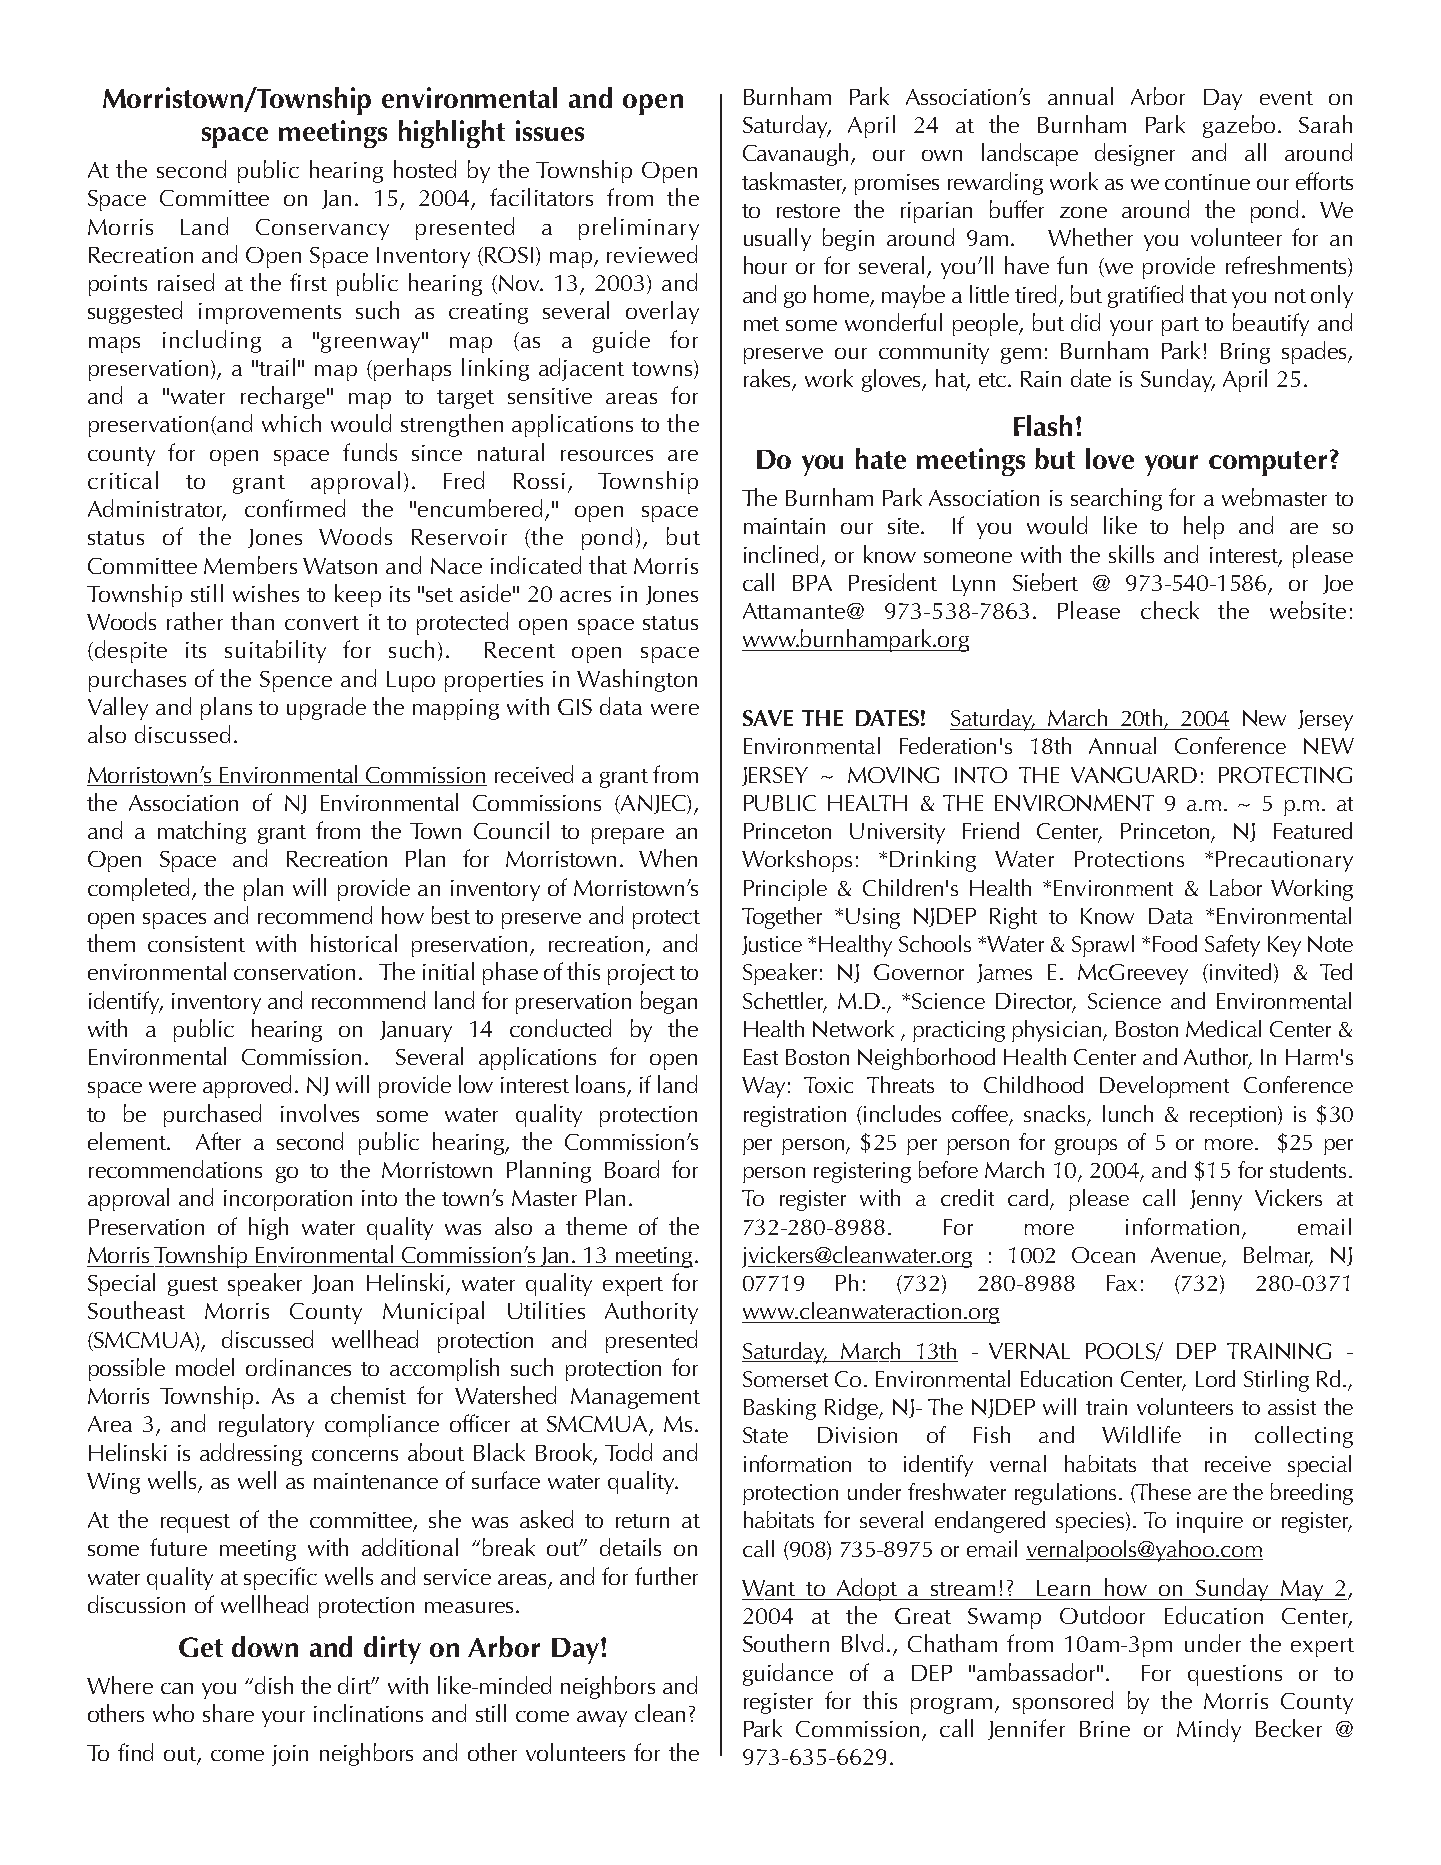  Describe the element at coordinates (1175, 943) in the screenshot. I see `Food` at that location.
